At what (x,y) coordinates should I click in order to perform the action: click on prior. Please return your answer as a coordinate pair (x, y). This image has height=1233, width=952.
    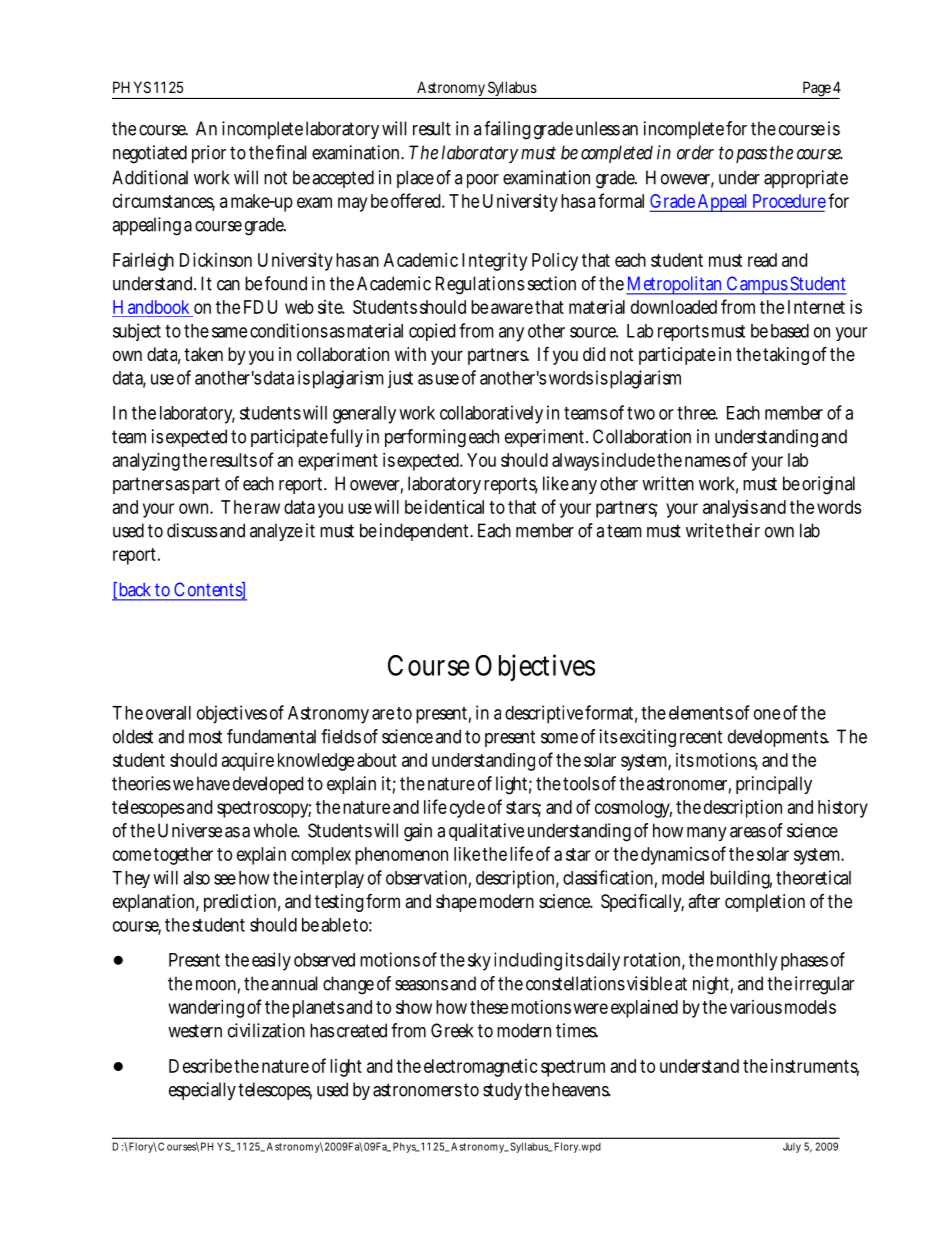
    Looking at the image, I should click on (209, 154).
